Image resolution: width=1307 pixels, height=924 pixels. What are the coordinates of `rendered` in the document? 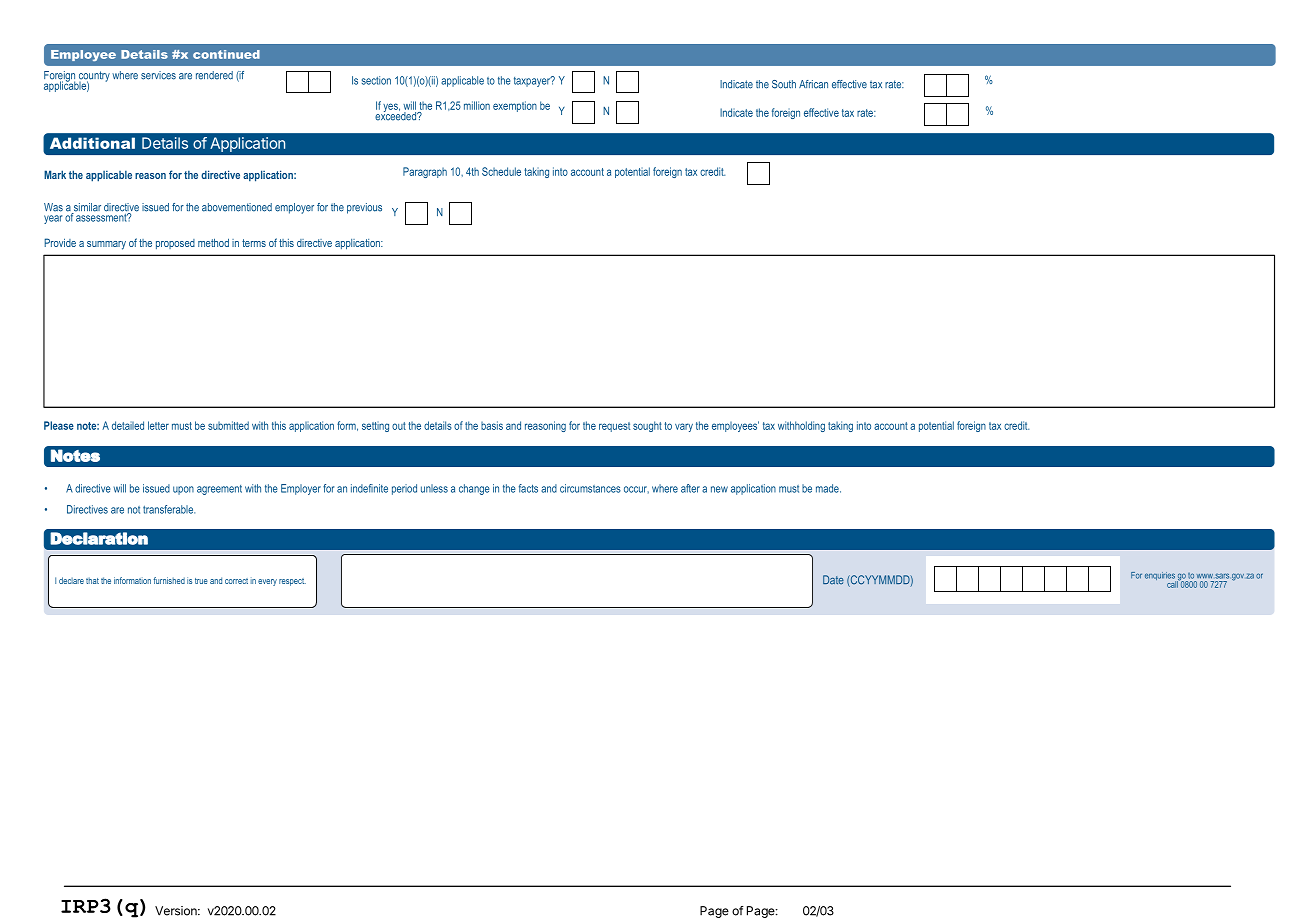 It's located at (214, 75).
